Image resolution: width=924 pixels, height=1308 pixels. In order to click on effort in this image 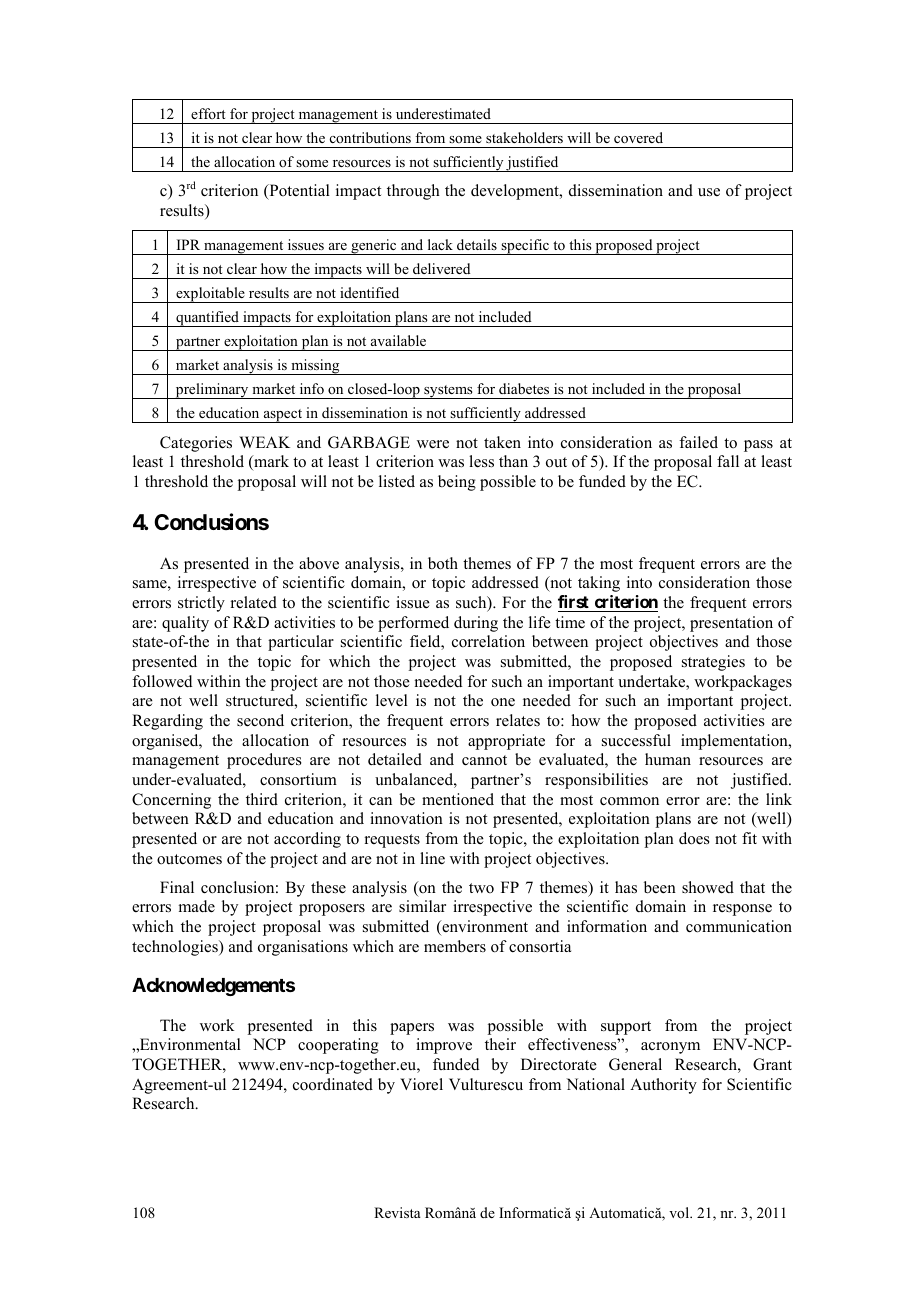, I will do `click(208, 113)`.
